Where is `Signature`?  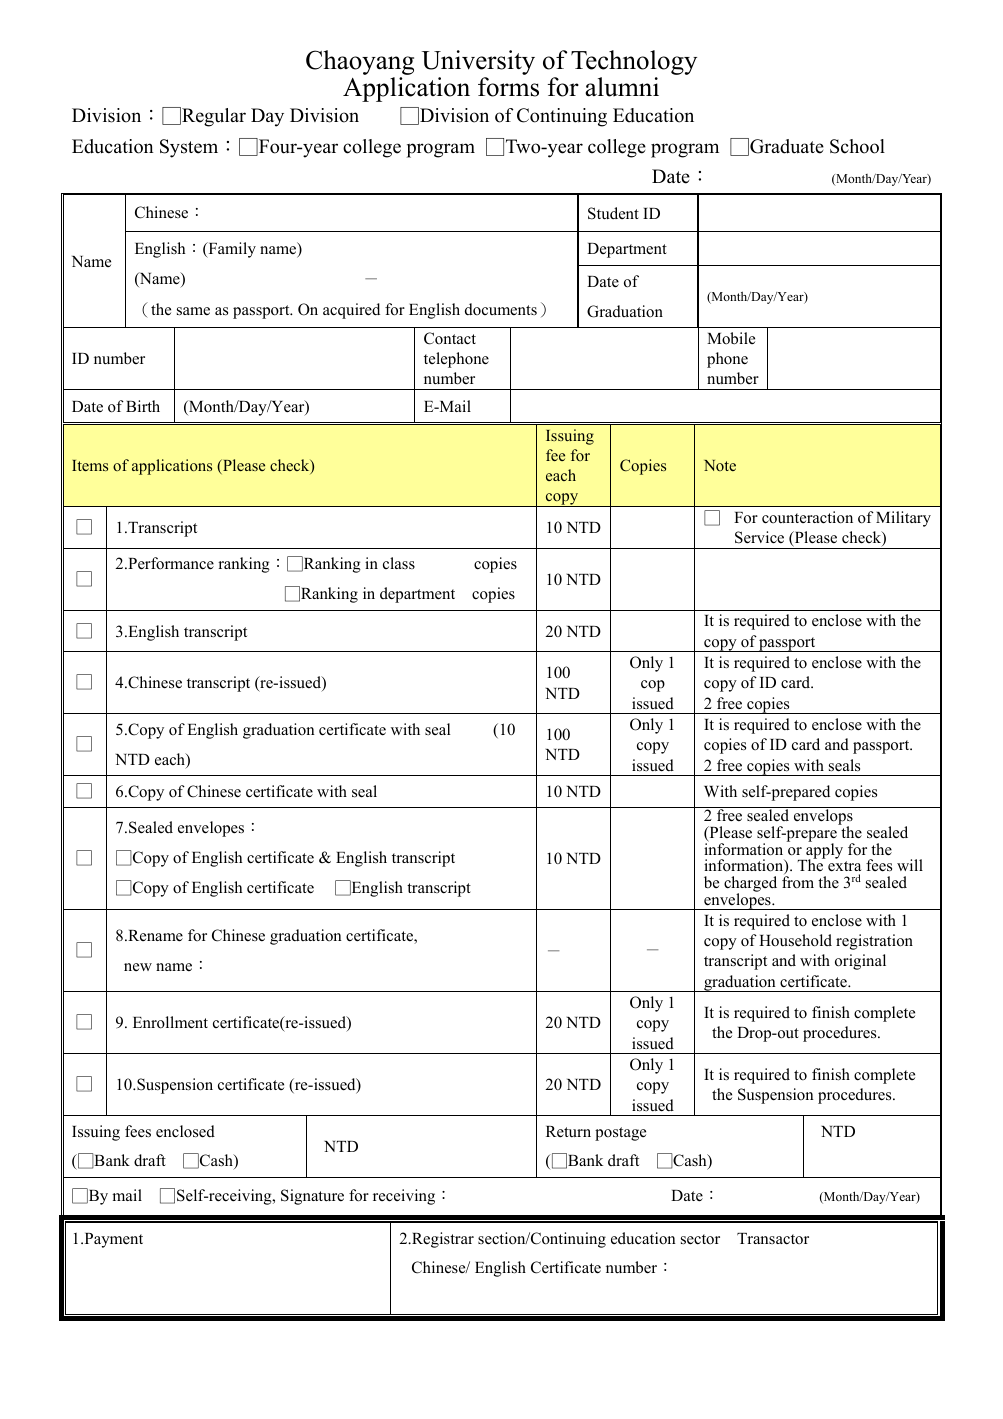
Signature is located at coordinates (312, 1197).
